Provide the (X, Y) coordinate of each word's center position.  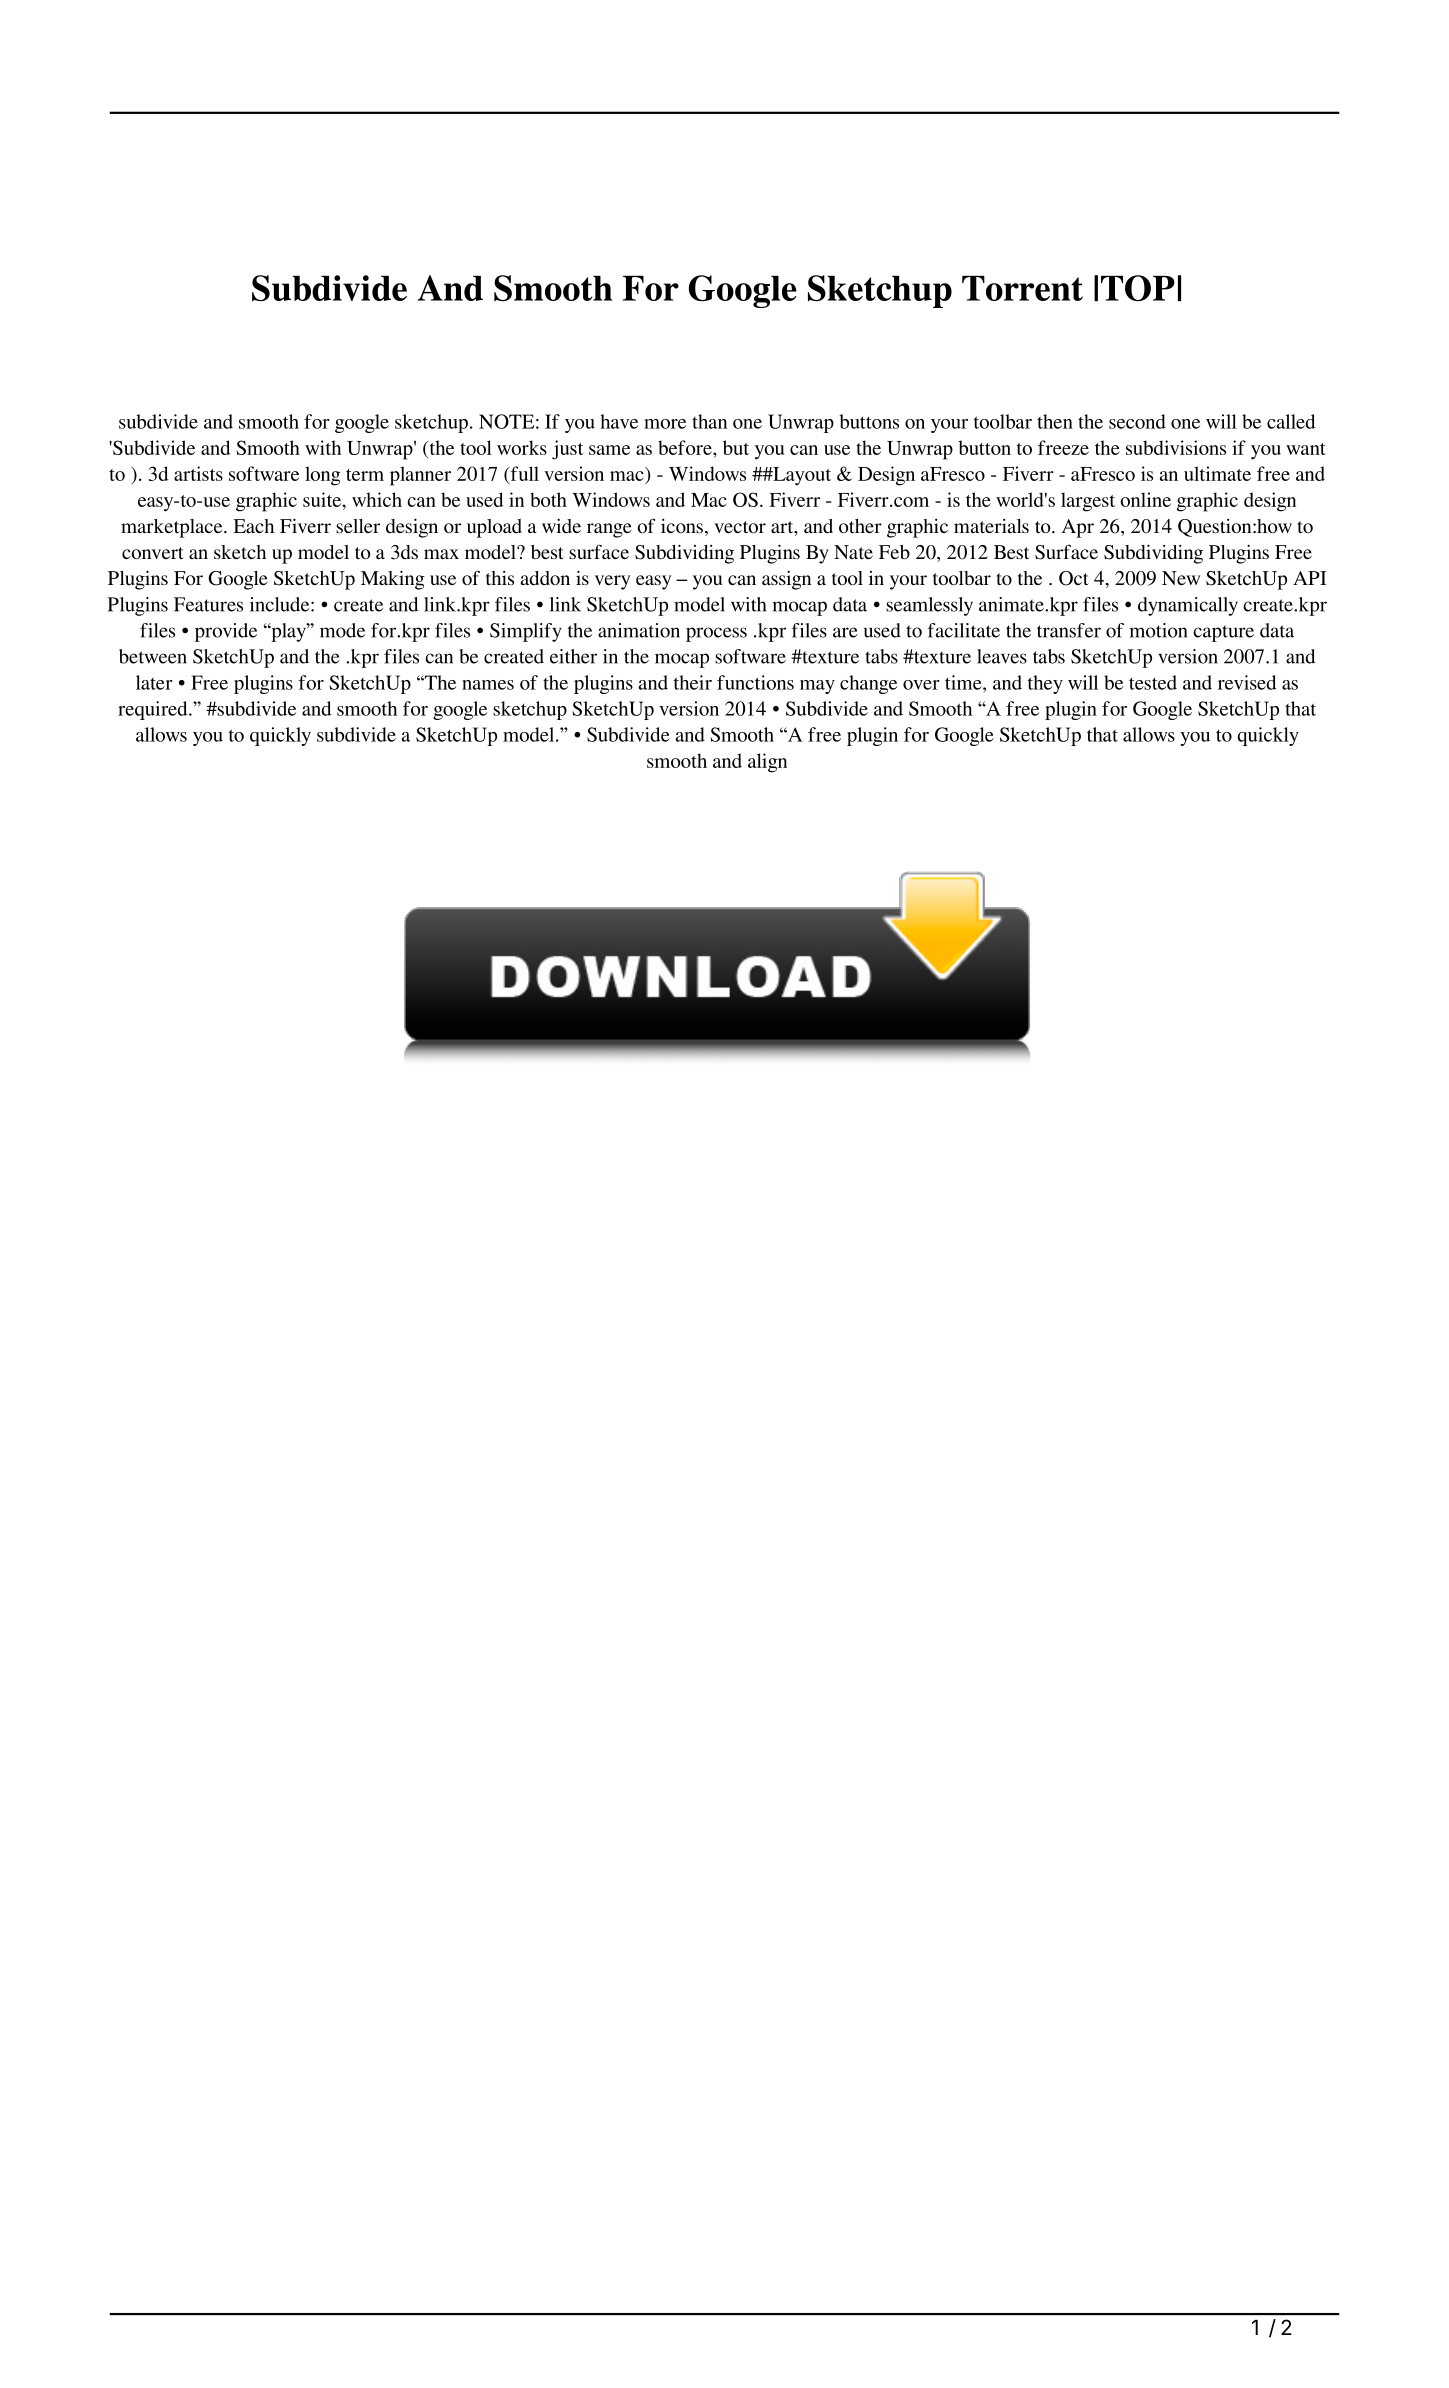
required (154, 710)
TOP (1138, 288)
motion (1158, 630)
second (1137, 421)
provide (226, 632)
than (709, 421)
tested (1153, 682)
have (619, 421)
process (716, 634)
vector (740, 527)
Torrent (1022, 288)
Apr (1077, 528)
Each (253, 526)
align (767, 763)
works (522, 447)
